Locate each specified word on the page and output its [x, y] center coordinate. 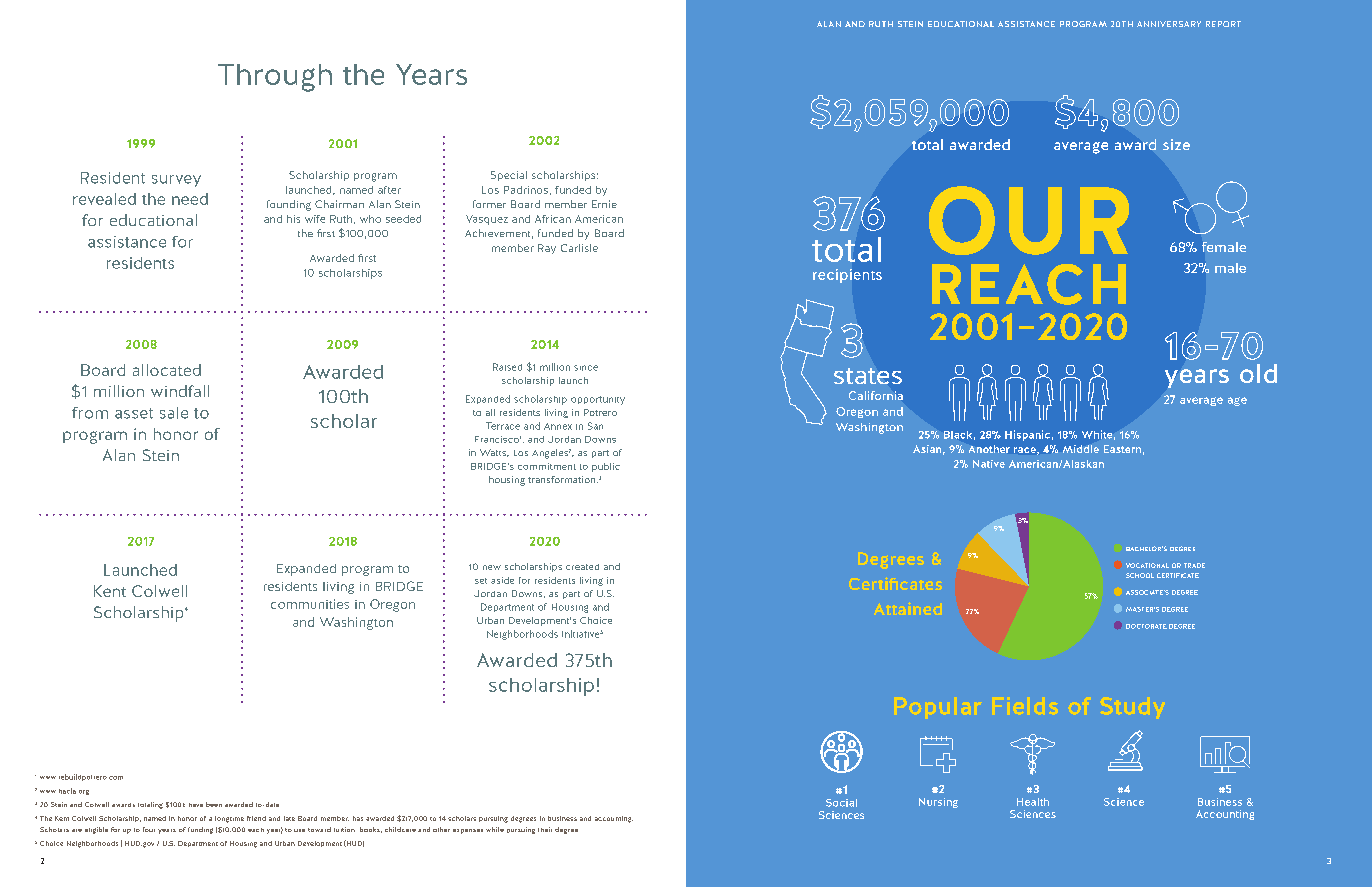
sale [174, 413]
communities [310, 604]
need [190, 199]
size [1176, 144]
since [586, 368]
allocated [167, 370]
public [606, 467]
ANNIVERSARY [1169, 24]
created [582, 567]
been [214, 804]
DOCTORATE [1146, 626]
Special [509, 176]
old [1258, 373]
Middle [1081, 449]
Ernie [604, 204]
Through [275, 78]
